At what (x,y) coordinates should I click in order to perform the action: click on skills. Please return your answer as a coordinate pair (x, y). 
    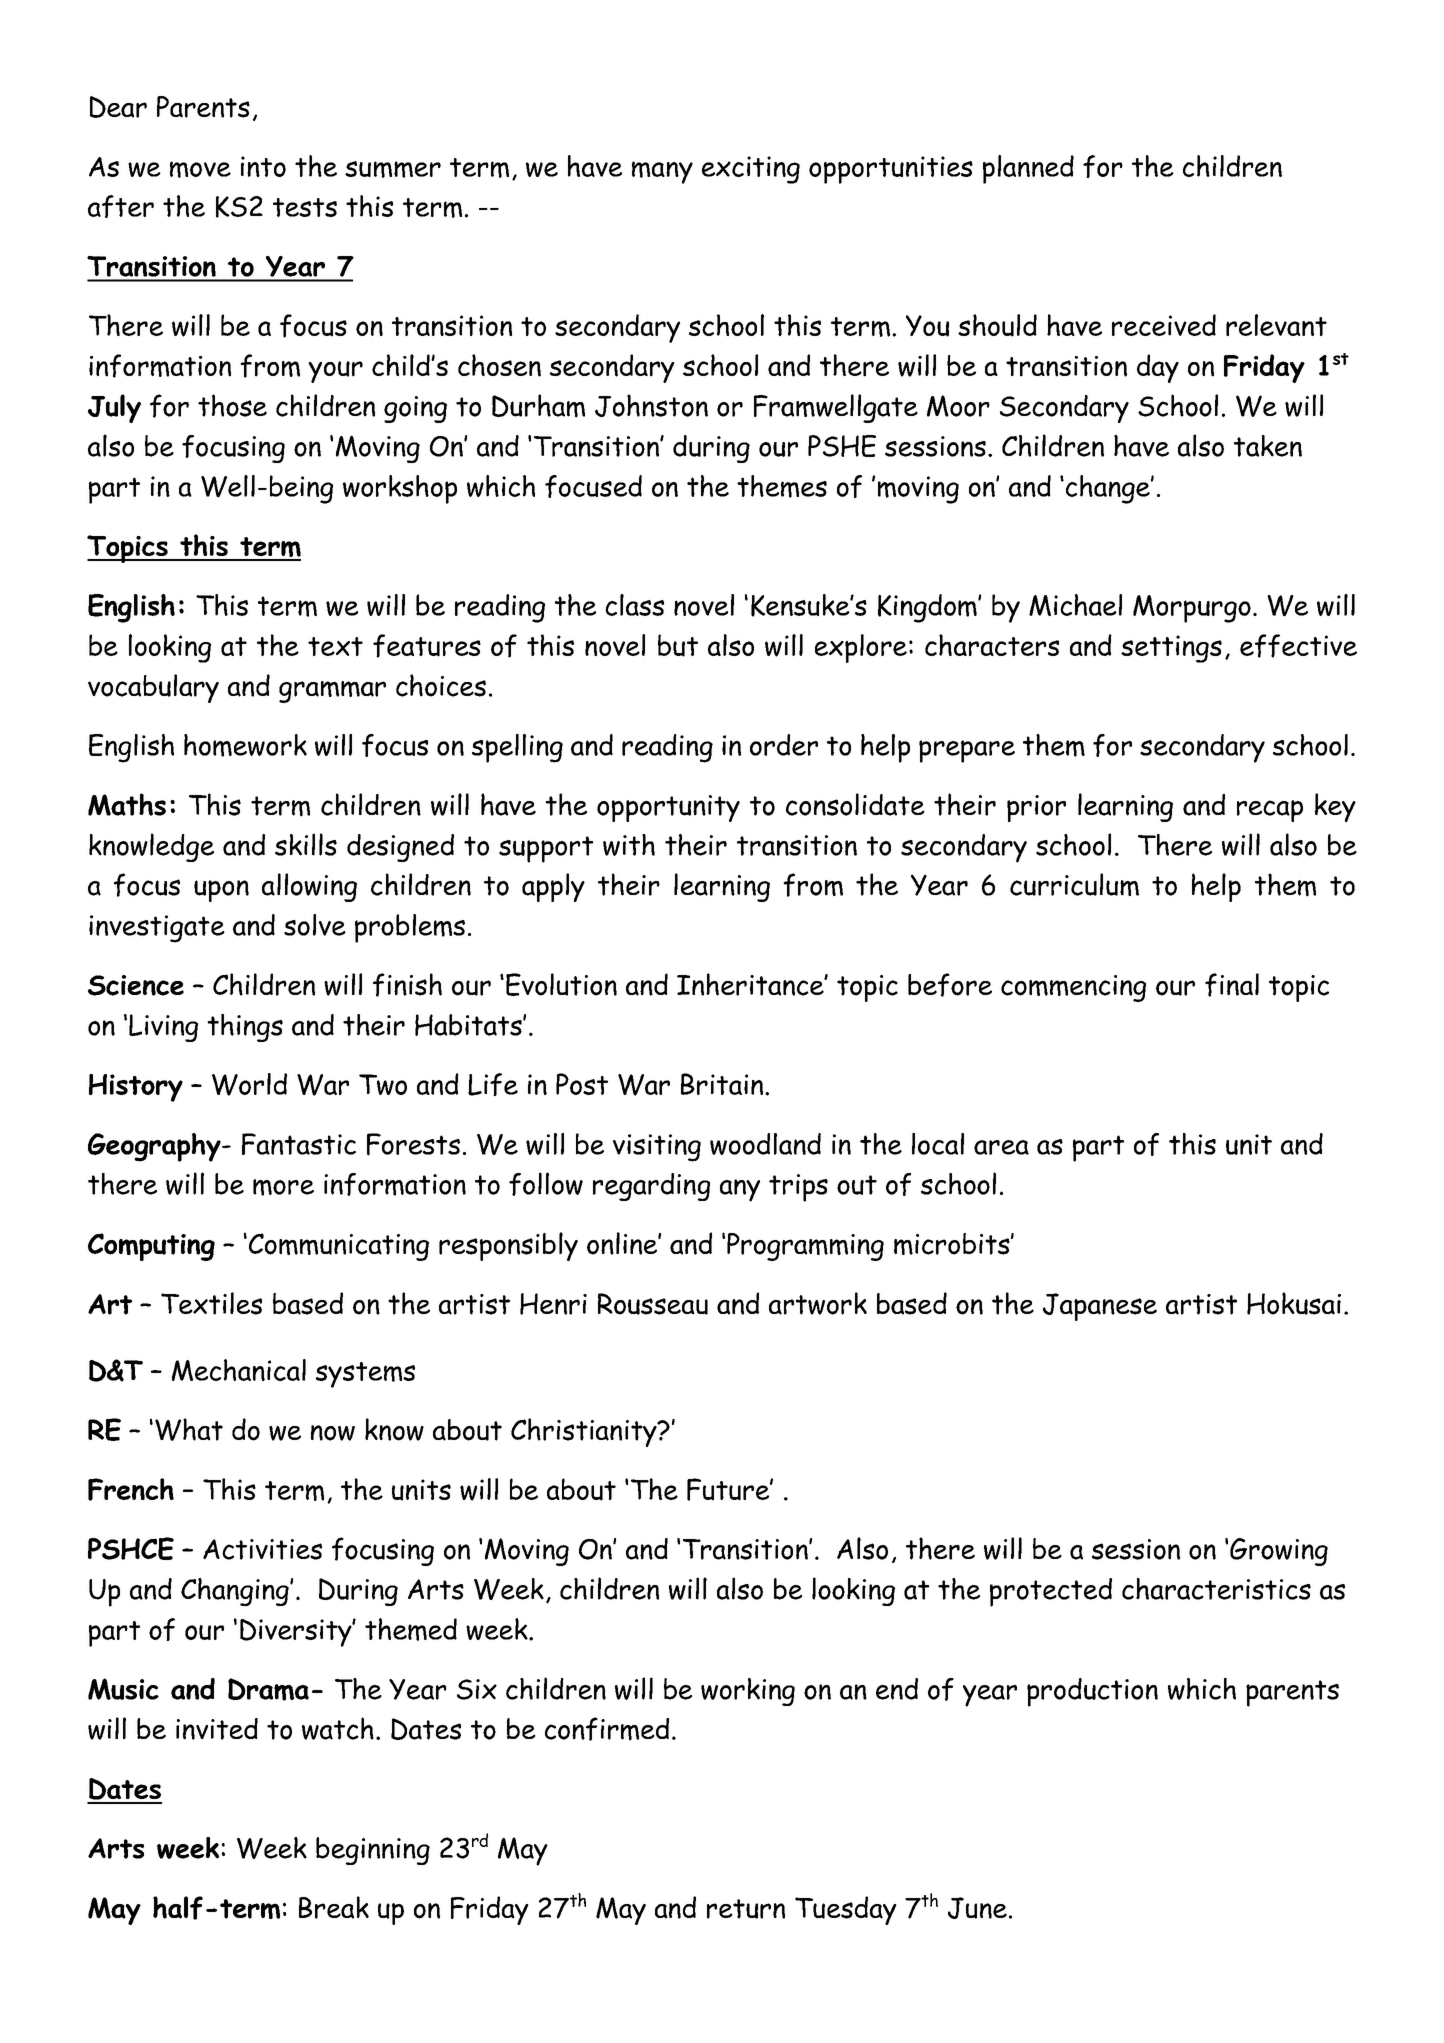
    Looking at the image, I should click on (306, 844).
